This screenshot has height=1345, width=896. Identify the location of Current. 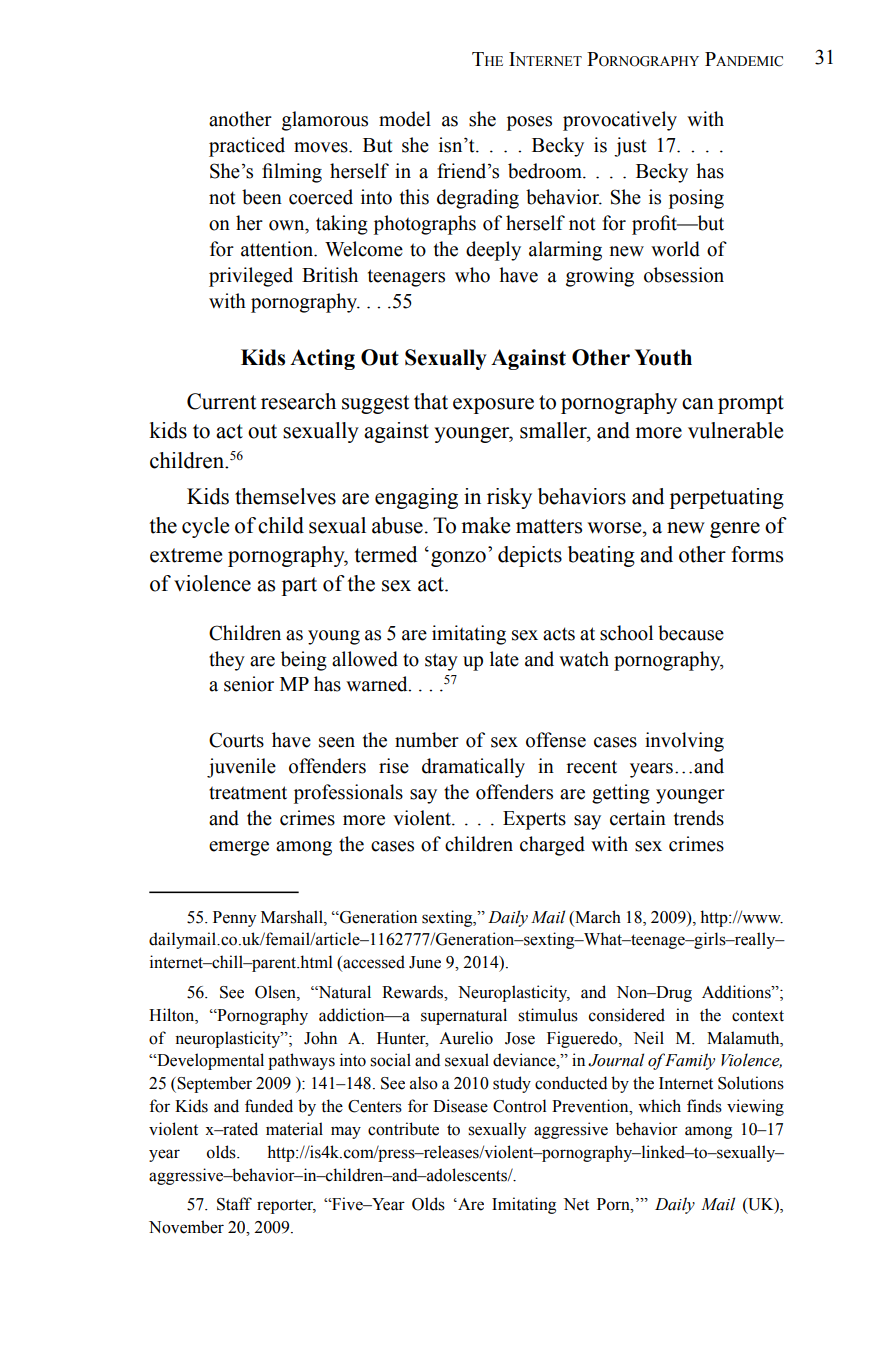
(221, 401).
